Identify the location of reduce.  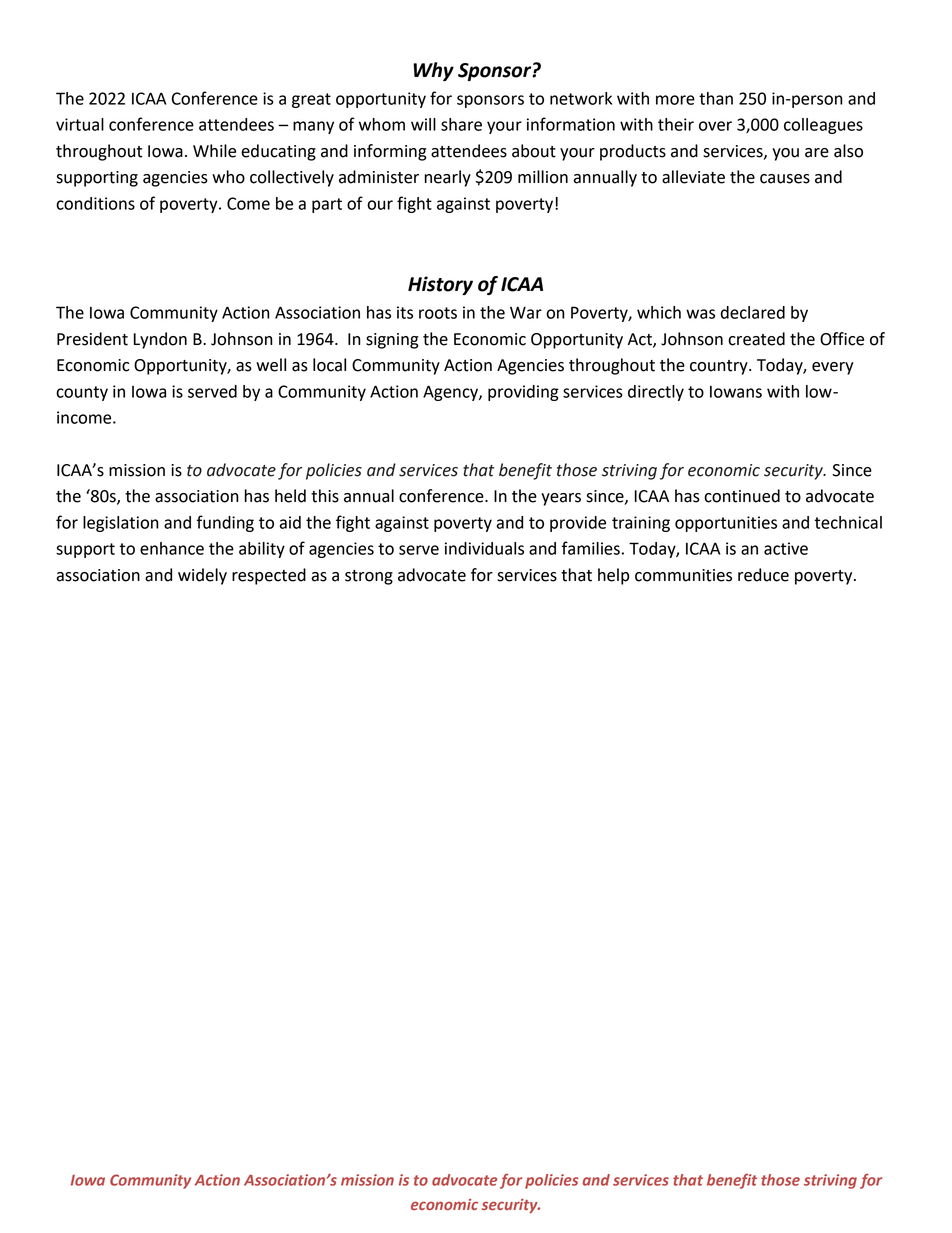
(763, 575).
